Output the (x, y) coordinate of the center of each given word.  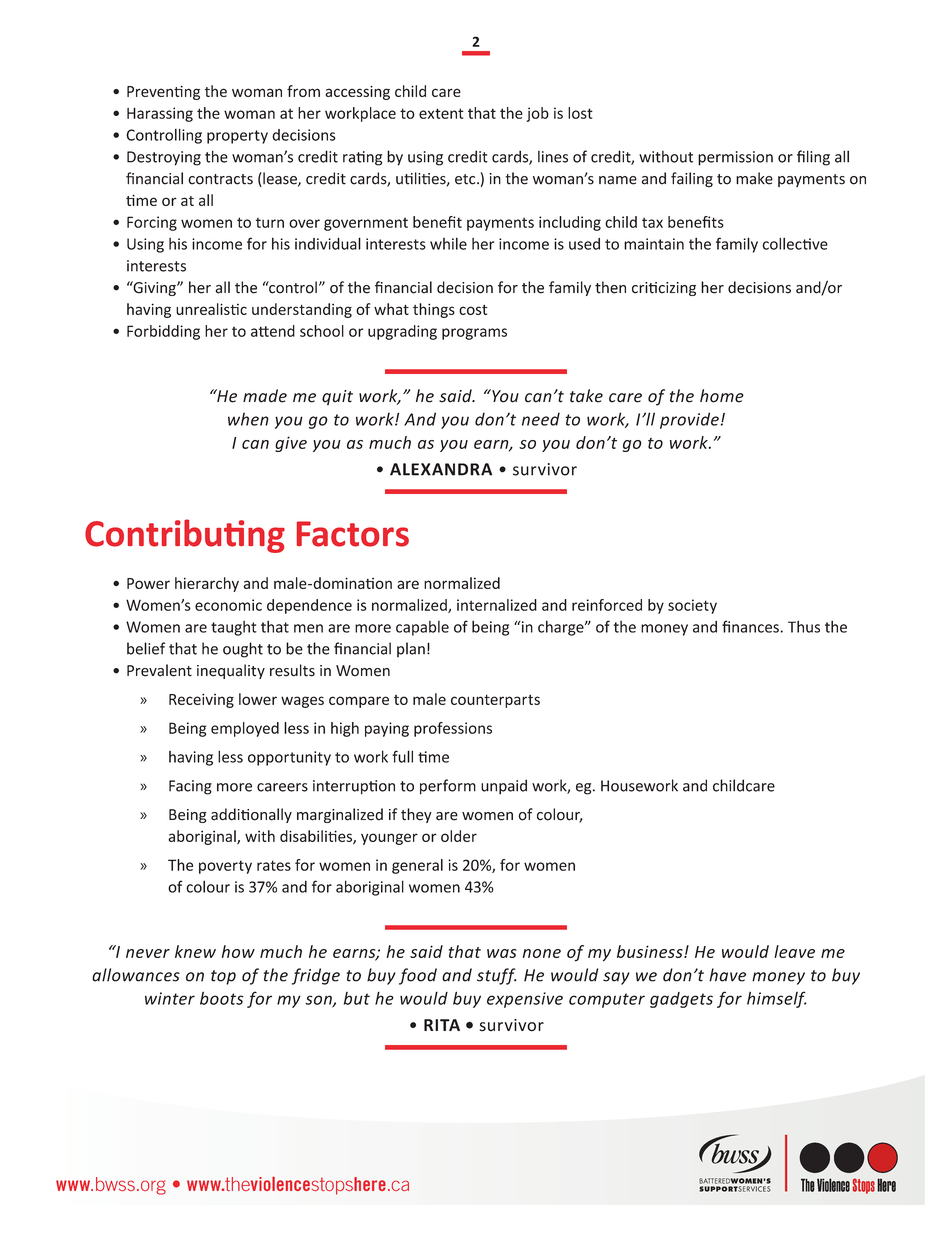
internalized (497, 605)
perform (448, 787)
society (692, 606)
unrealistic (211, 309)
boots (222, 998)
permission (735, 158)
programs (474, 334)
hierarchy (207, 584)
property (237, 137)
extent (441, 113)
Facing (190, 787)
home (722, 396)
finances (750, 626)
